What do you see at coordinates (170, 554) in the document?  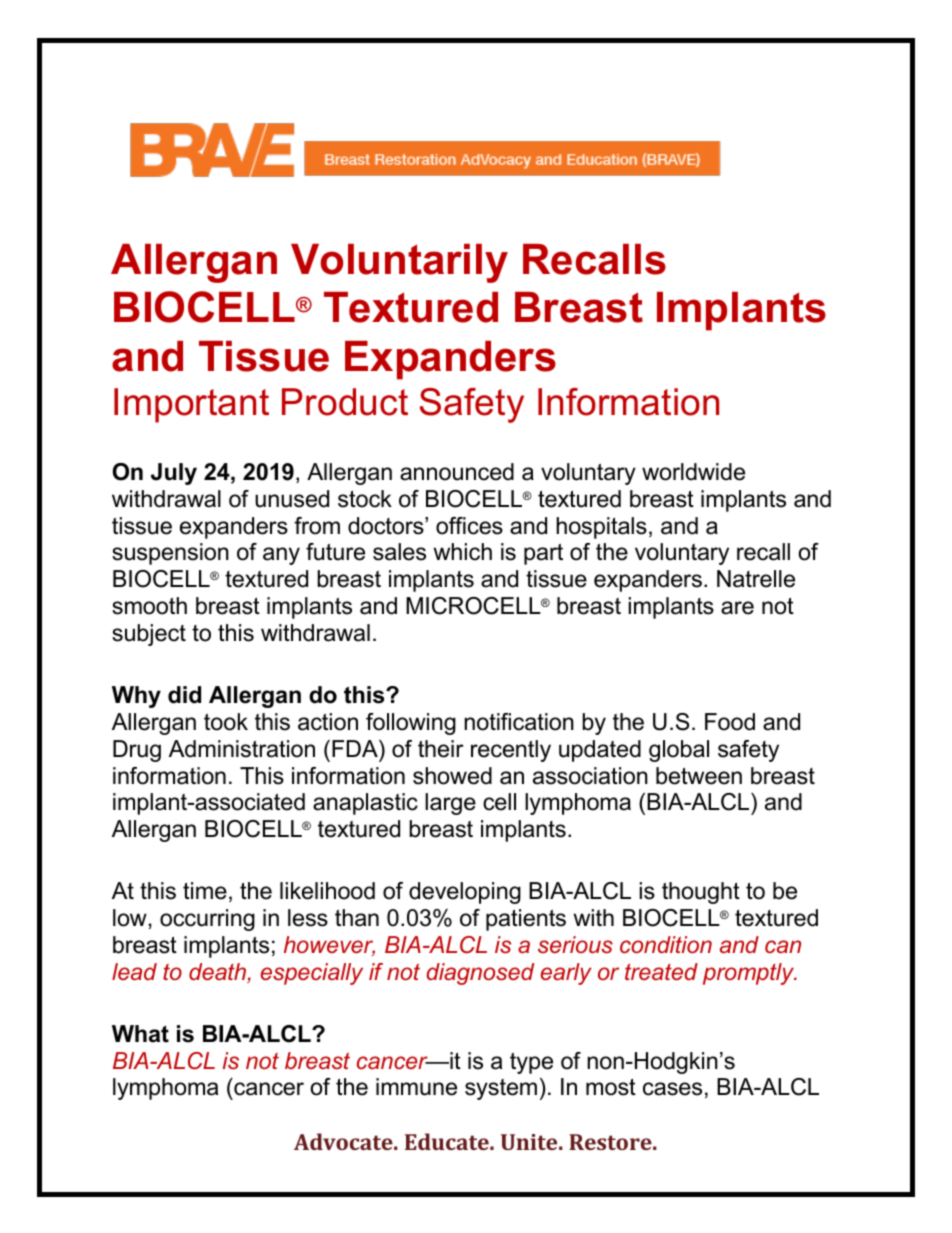 I see `suspension` at bounding box center [170, 554].
